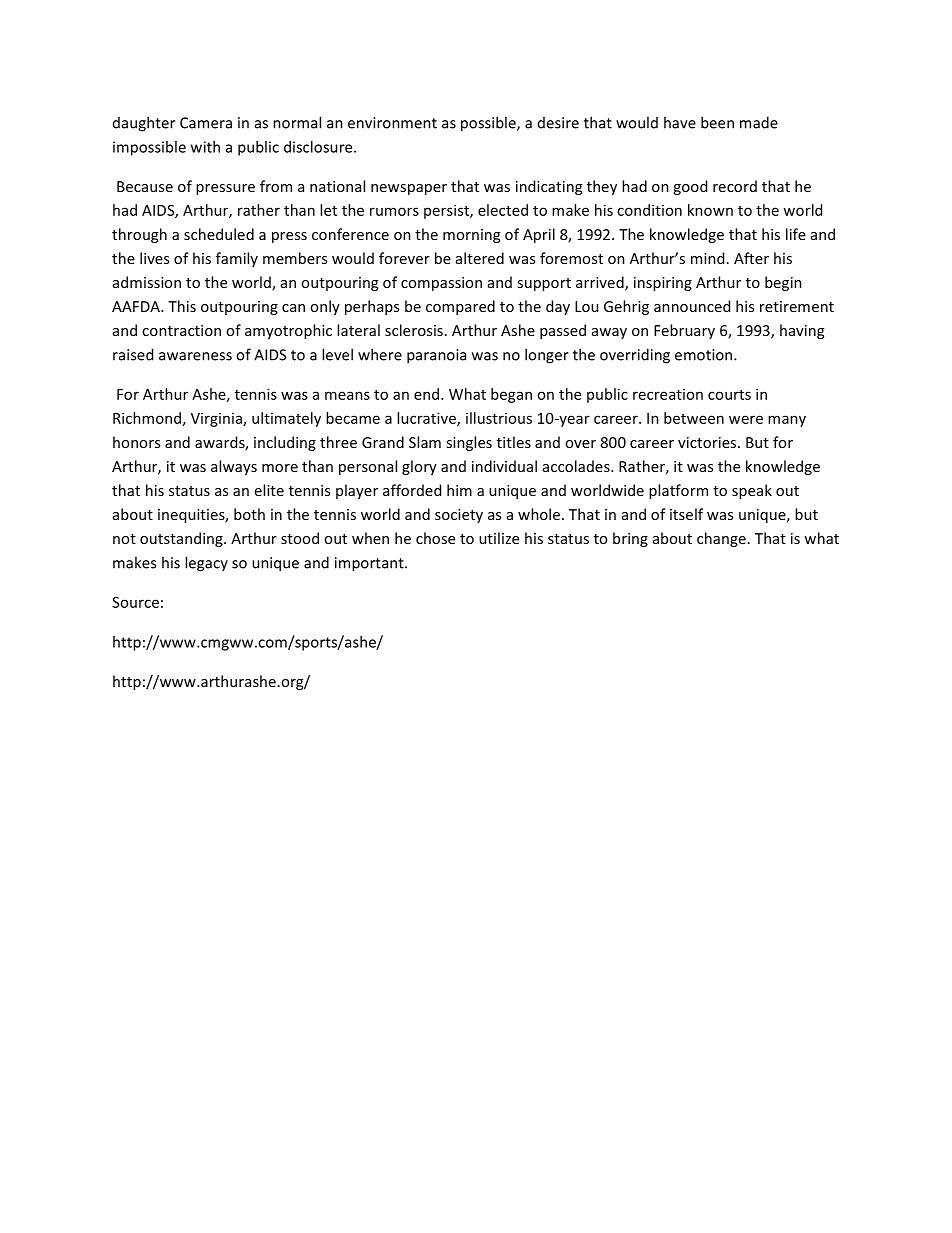 The height and width of the screenshot is (1233, 952). I want to click on altered, so click(480, 258).
